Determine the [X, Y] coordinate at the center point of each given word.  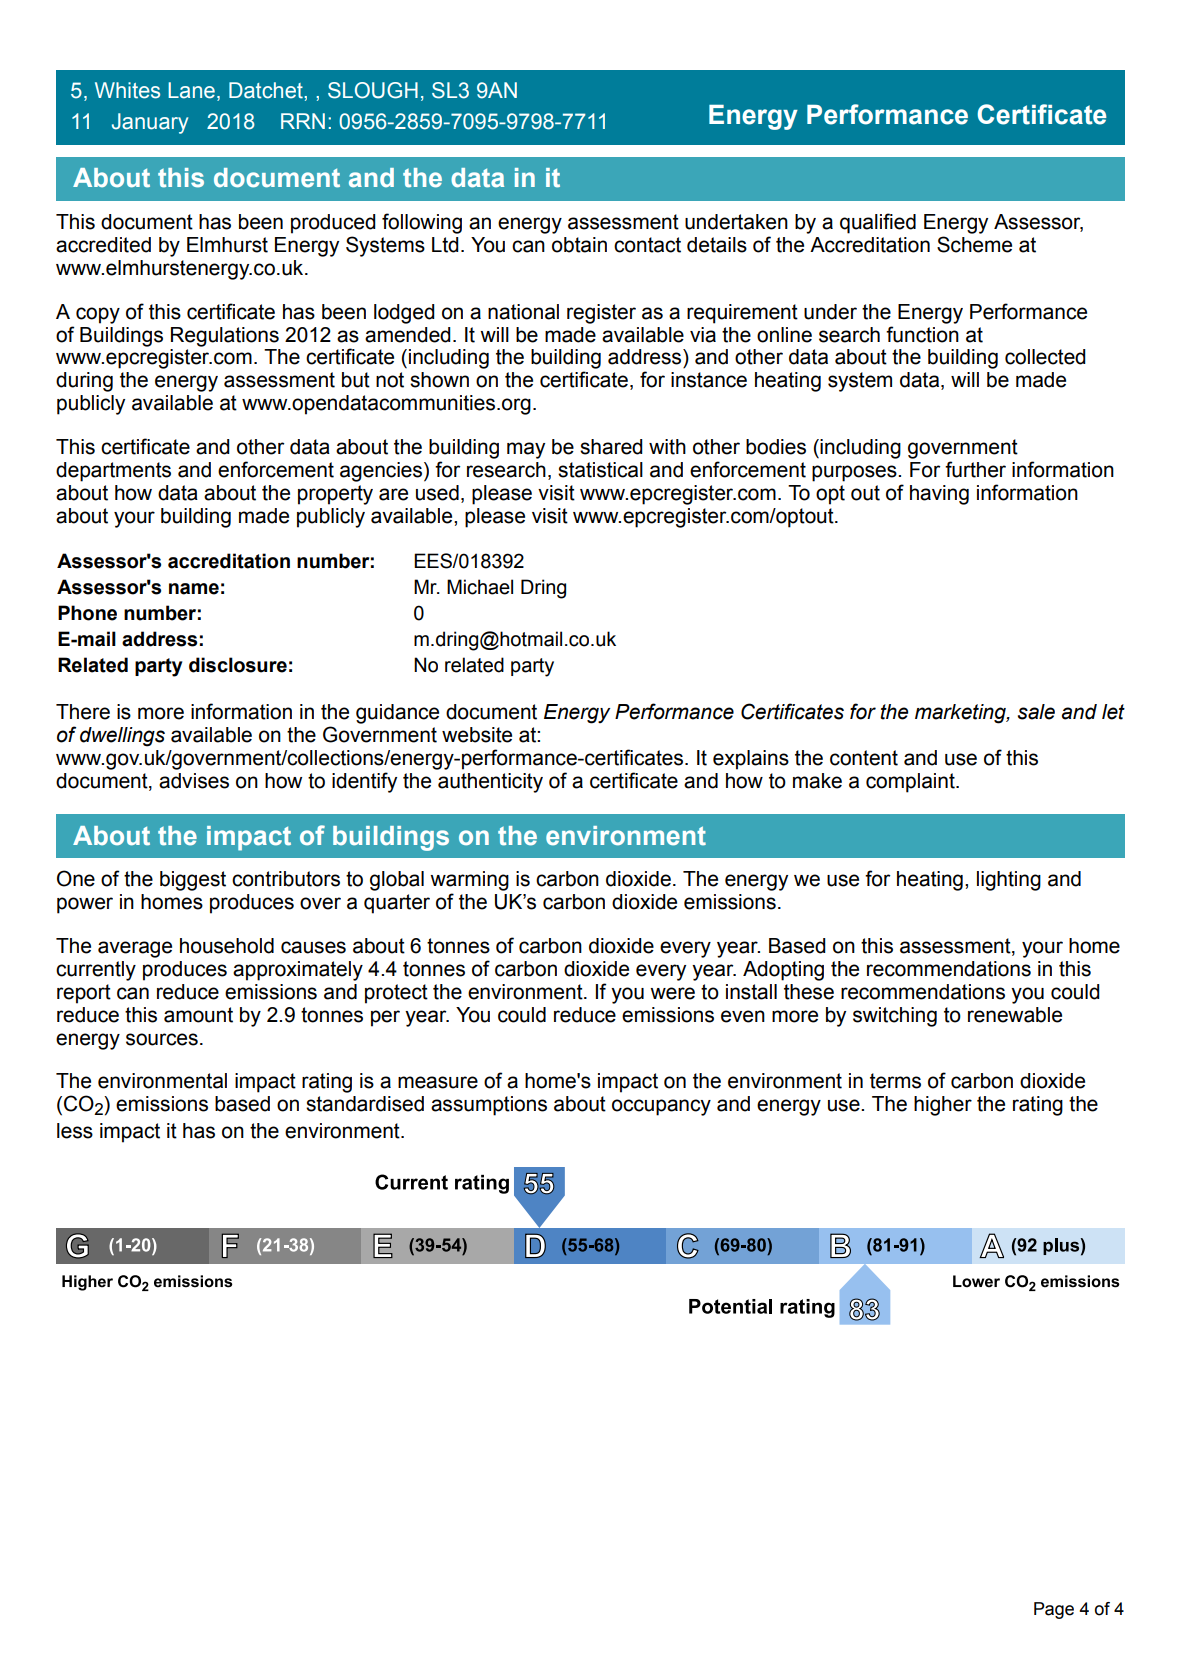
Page [1054, 1610]
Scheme [974, 244]
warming [469, 881]
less [75, 1131]
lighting [1009, 881]
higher [943, 1106]
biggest [193, 881]
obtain [579, 245]
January [150, 123]
